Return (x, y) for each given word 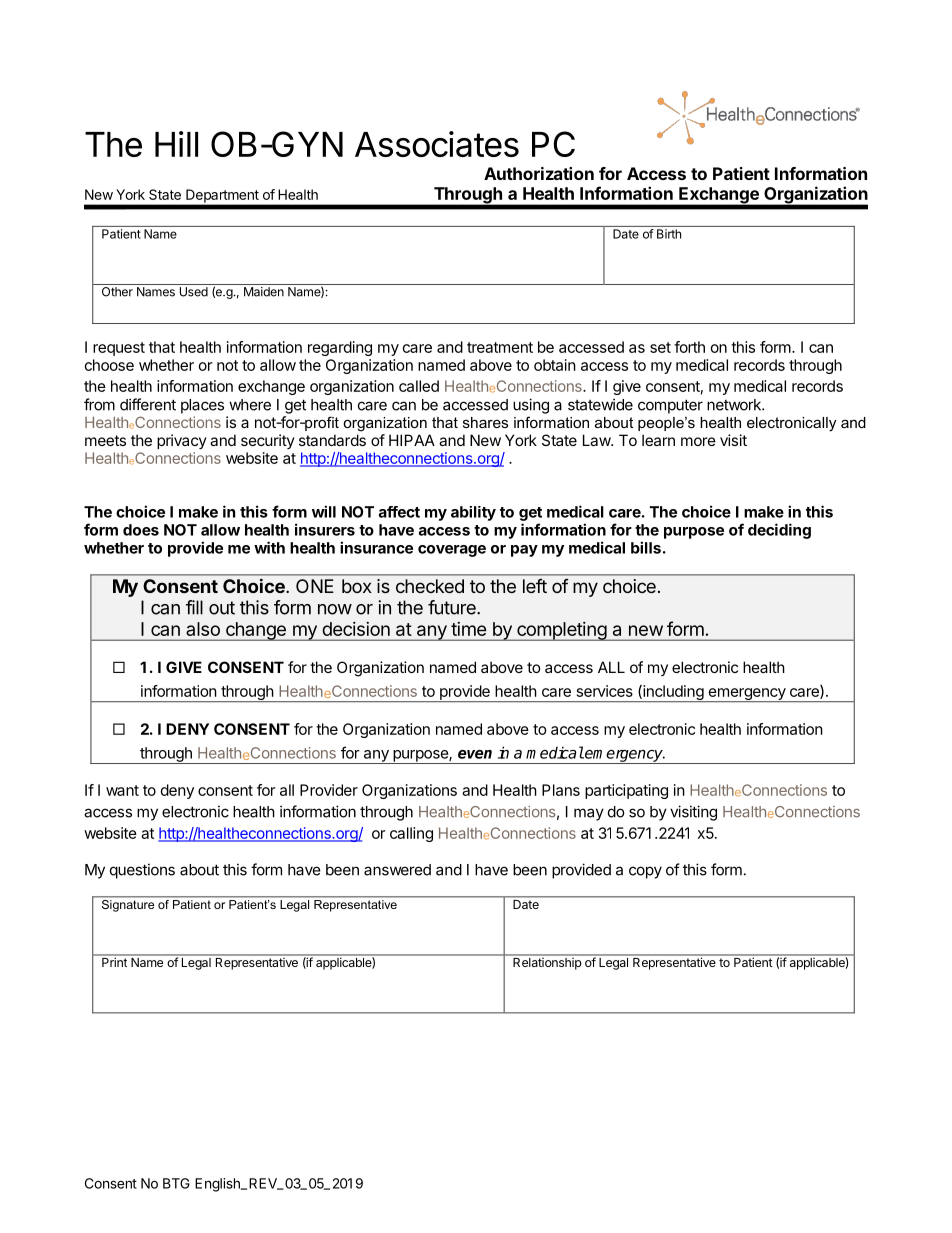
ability (473, 513)
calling (411, 834)
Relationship (547, 962)
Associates (437, 144)
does (141, 530)
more (698, 441)
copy (645, 872)
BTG (176, 1183)
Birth (669, 234)
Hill (176, 144)
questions (142, 871)
